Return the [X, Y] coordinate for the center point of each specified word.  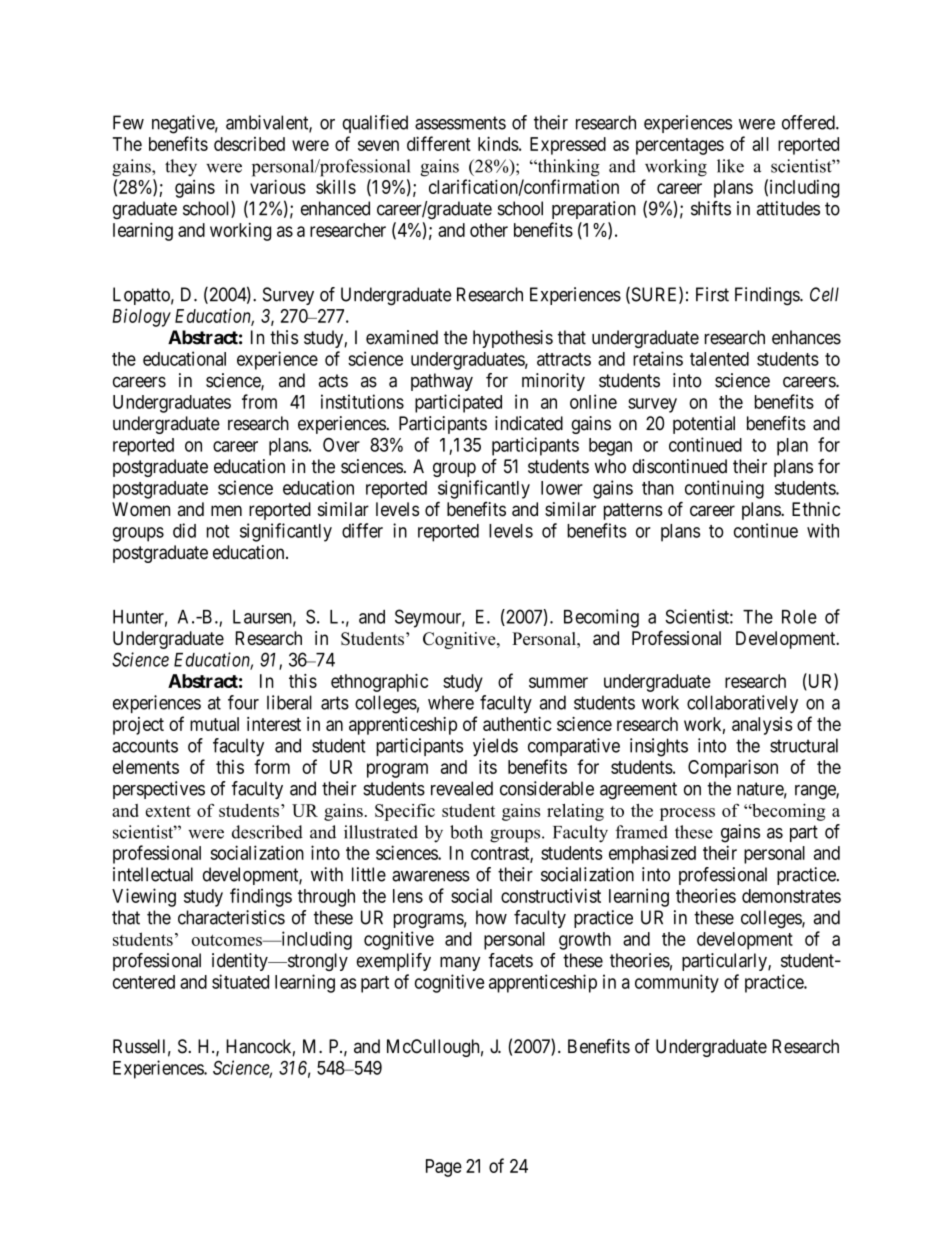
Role [799, 617]
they [181, 168]
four [243, 702]
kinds [498, 143]
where [451, 702]
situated [240, 981]
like [730, 166]
